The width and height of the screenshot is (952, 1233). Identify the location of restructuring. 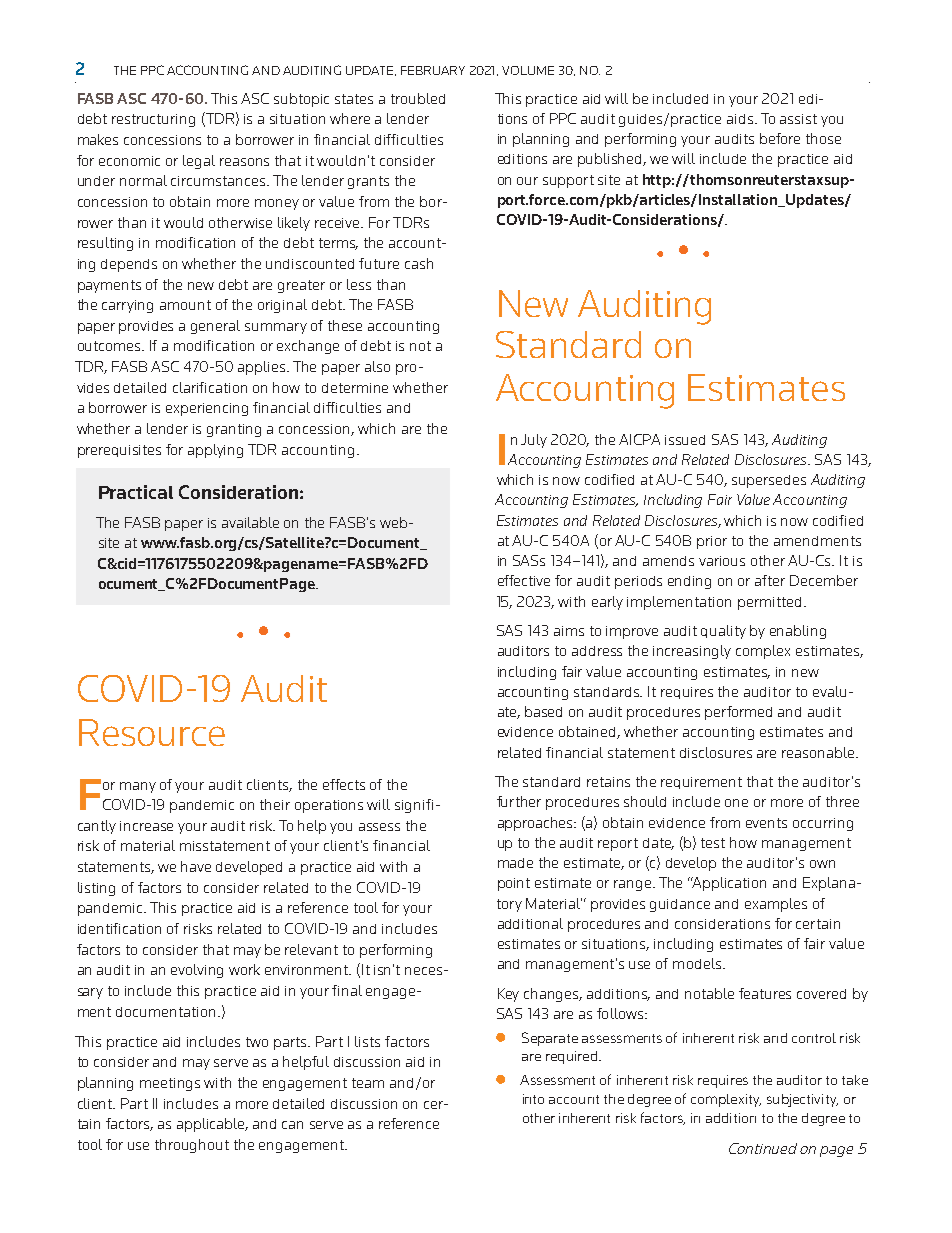
(153, 120).
